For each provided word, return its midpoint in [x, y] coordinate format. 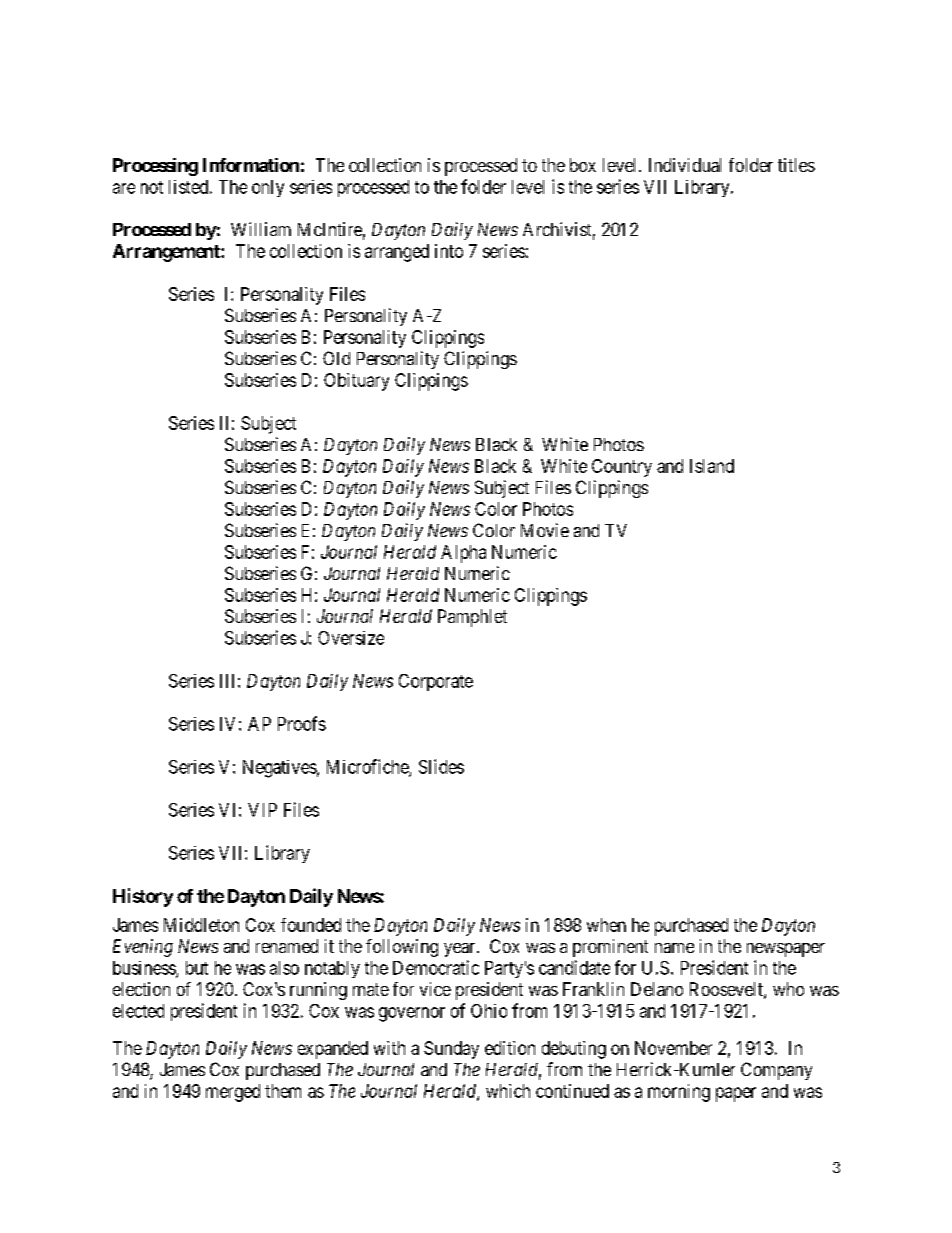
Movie [545, 530]
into [449, 251]
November [673, 1048]
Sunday [451, 1050]
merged [233, 1093]
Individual [685, 165]
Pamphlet [472, 618]
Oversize [351, 638]
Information [251, 165]
